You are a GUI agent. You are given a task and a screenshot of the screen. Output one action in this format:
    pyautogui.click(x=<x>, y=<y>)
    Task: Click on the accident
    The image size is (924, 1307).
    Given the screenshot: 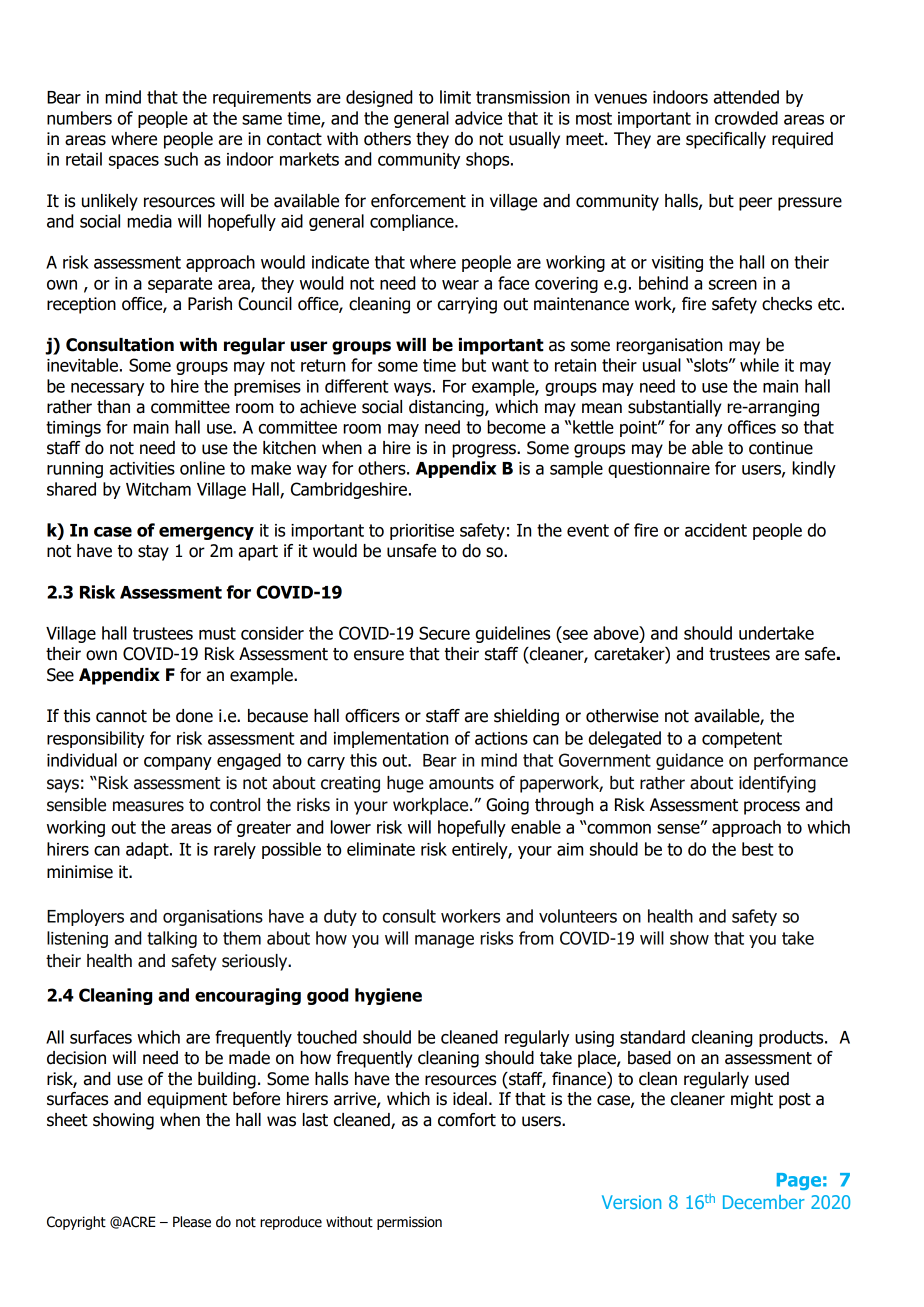 What is the action you would take?
    pyautogui.click(x=716, y=530)
